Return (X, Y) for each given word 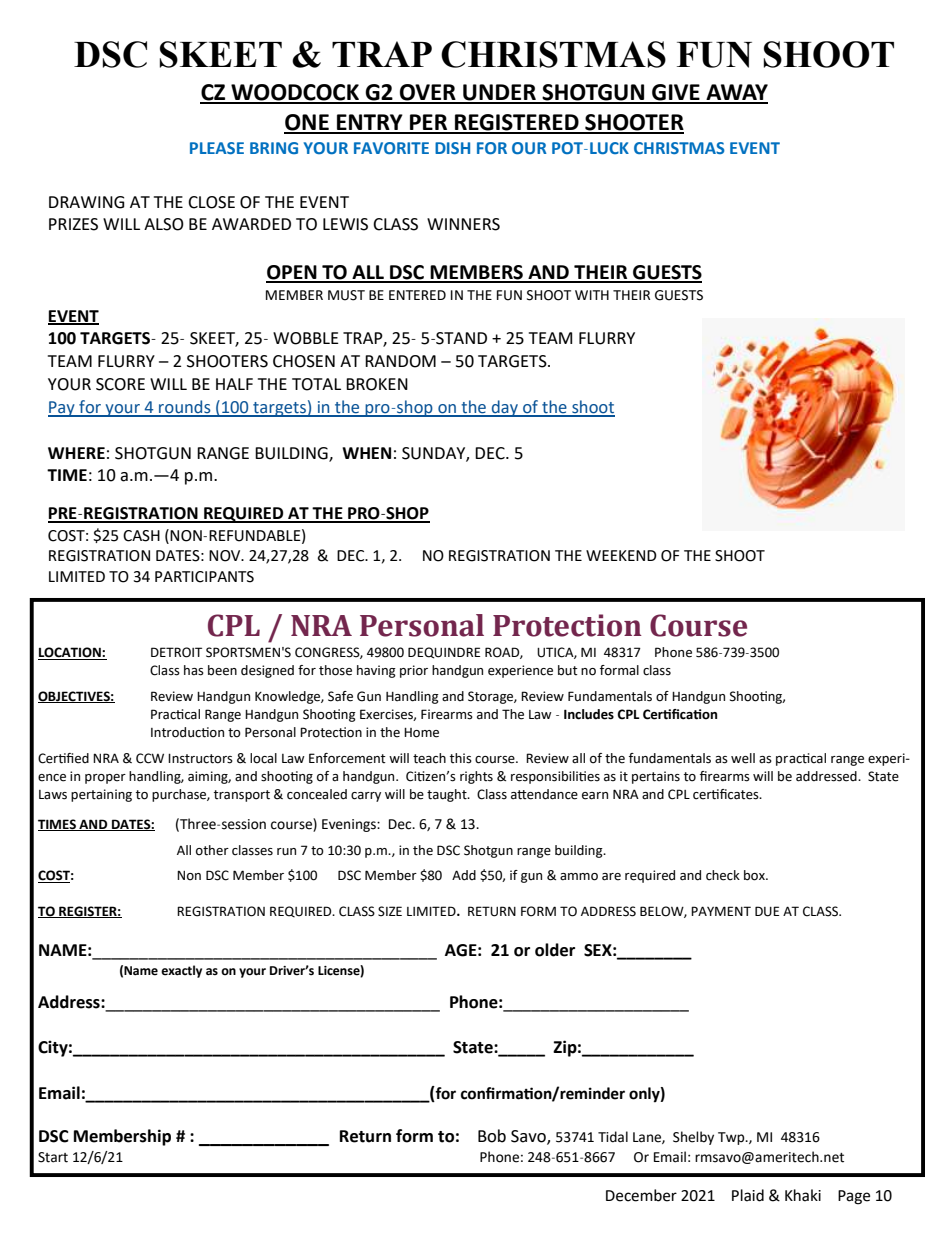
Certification (680, 714)
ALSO (164, 224)
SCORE (120, 384)
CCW (150, 758)
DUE (767, 911)
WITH (592, 295)
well (743, 758)
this (461, 758)
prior (414, 671)
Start (53, 1157)
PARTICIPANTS (204, 577)
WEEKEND (621, 555)
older (555, 950)
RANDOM (400, 361)
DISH (452, 148)
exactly (181, 971)
